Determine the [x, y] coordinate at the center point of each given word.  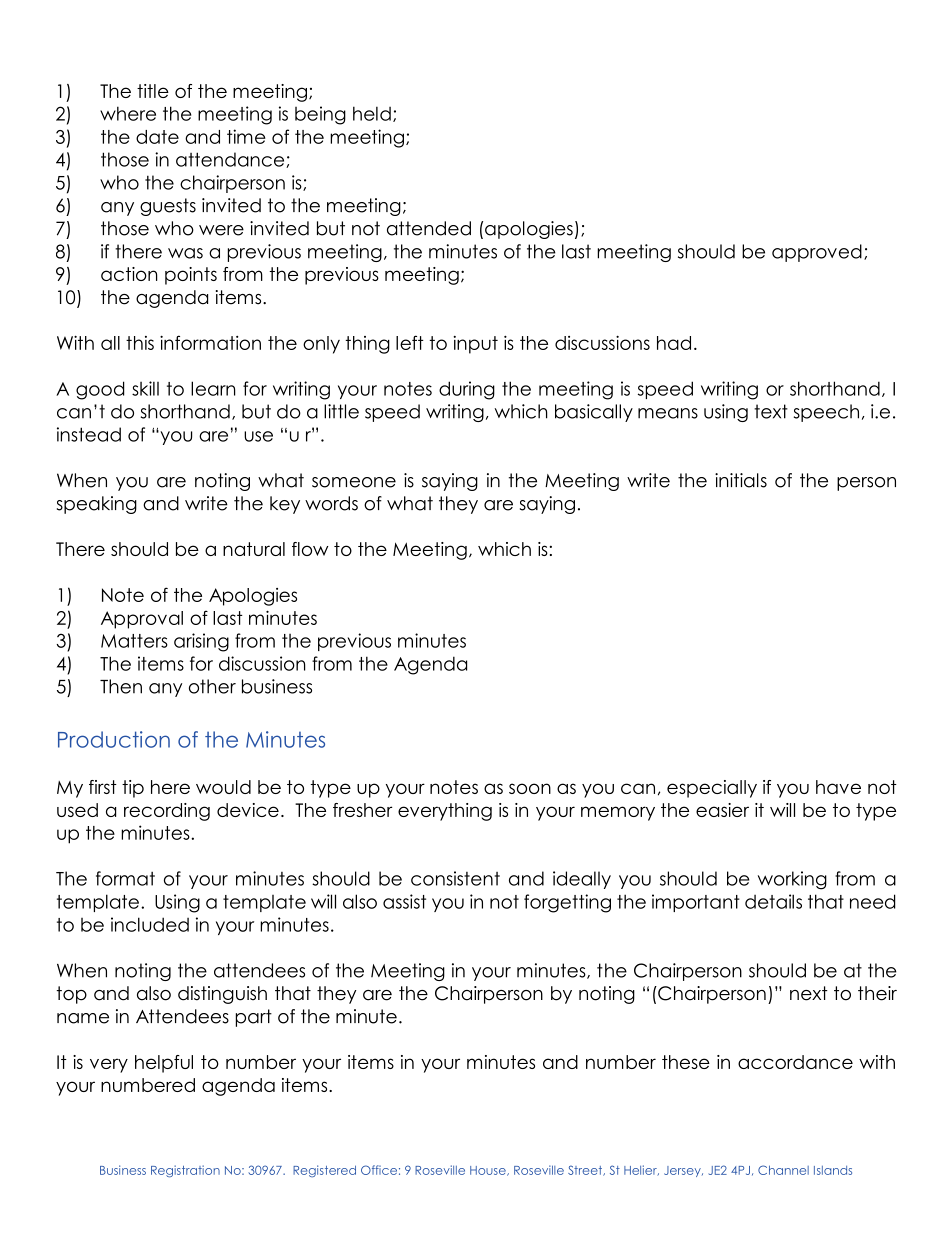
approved [817, 253]
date [157, 137]
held [372, 113]
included [150, 924]
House [489, 1171]
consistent [455, 878]
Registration [185, 1171]
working [792, 880]
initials [741, 480]
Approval [142, 620]
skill [145, 388]
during [467, 390]
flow [310, 549]
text [771, 411]
